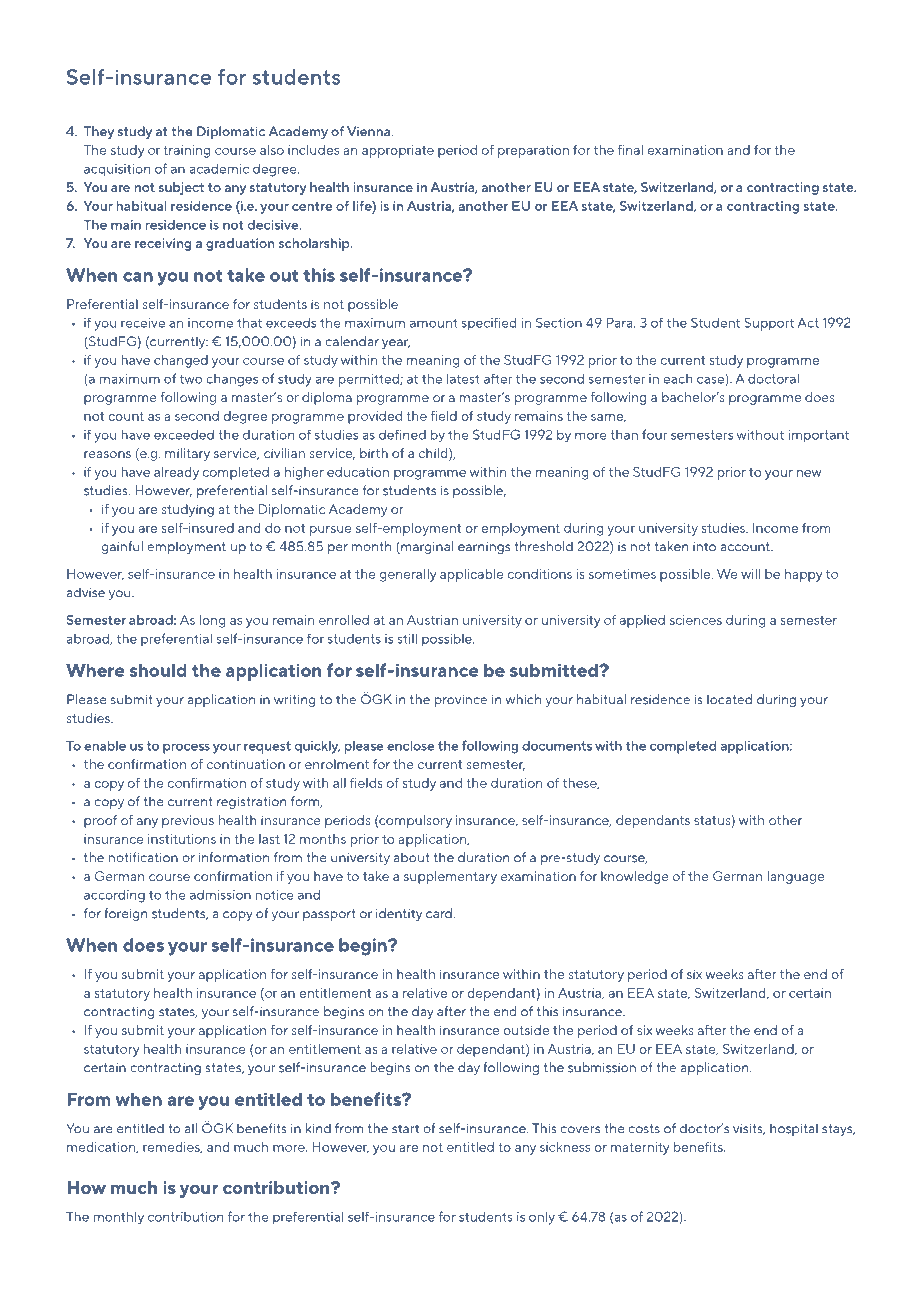 This page has height=1308, width=924. I want to click on visits, so click(749, 1129).
